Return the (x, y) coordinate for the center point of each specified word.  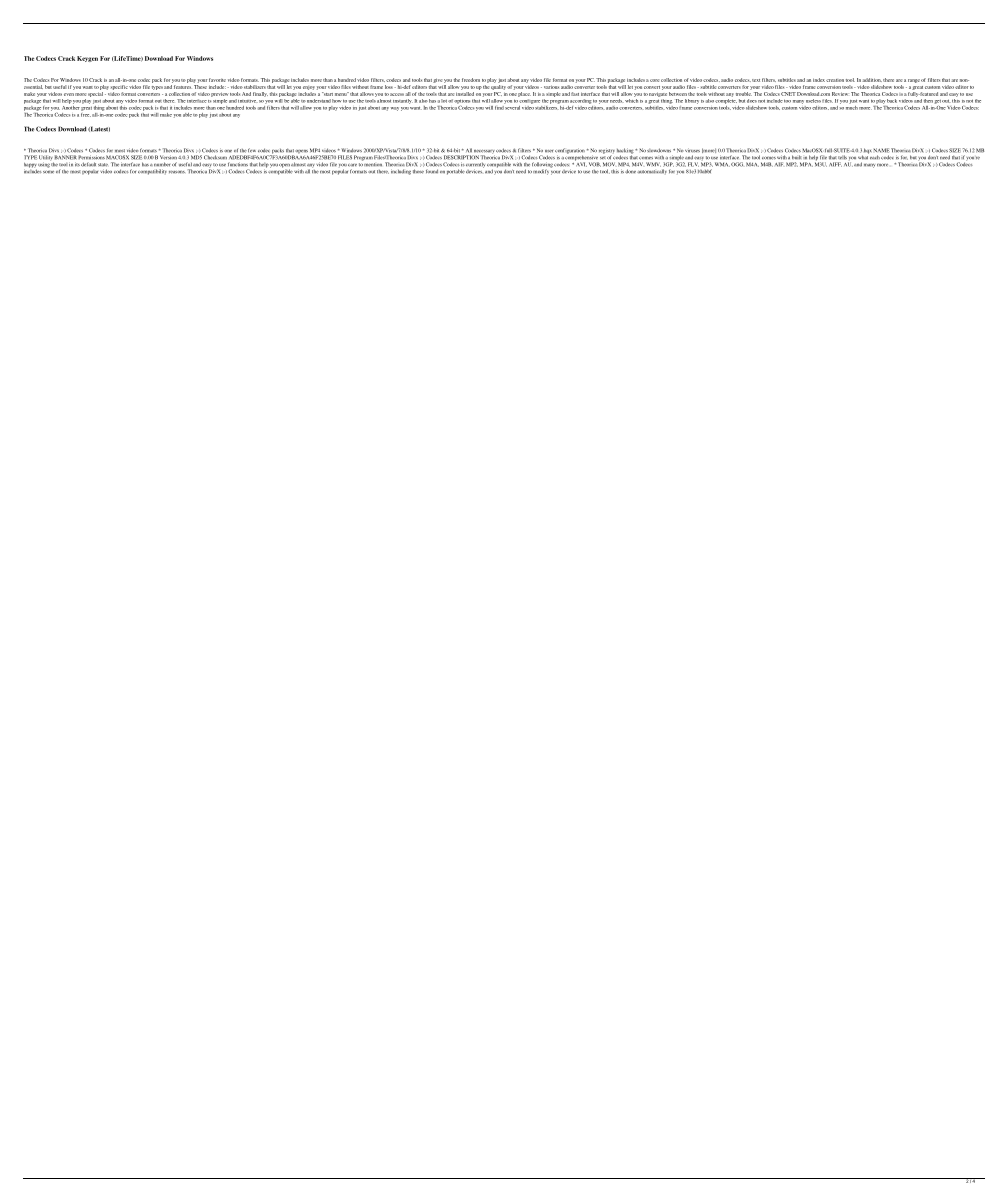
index (819, 80)
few (252, 150)
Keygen (87, 59)
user (549, 151)
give (437, 80)
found (432, 171)
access (397, 94)
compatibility (152, 172)
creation (835, 80)
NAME (882, 150)
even (69, 94)
